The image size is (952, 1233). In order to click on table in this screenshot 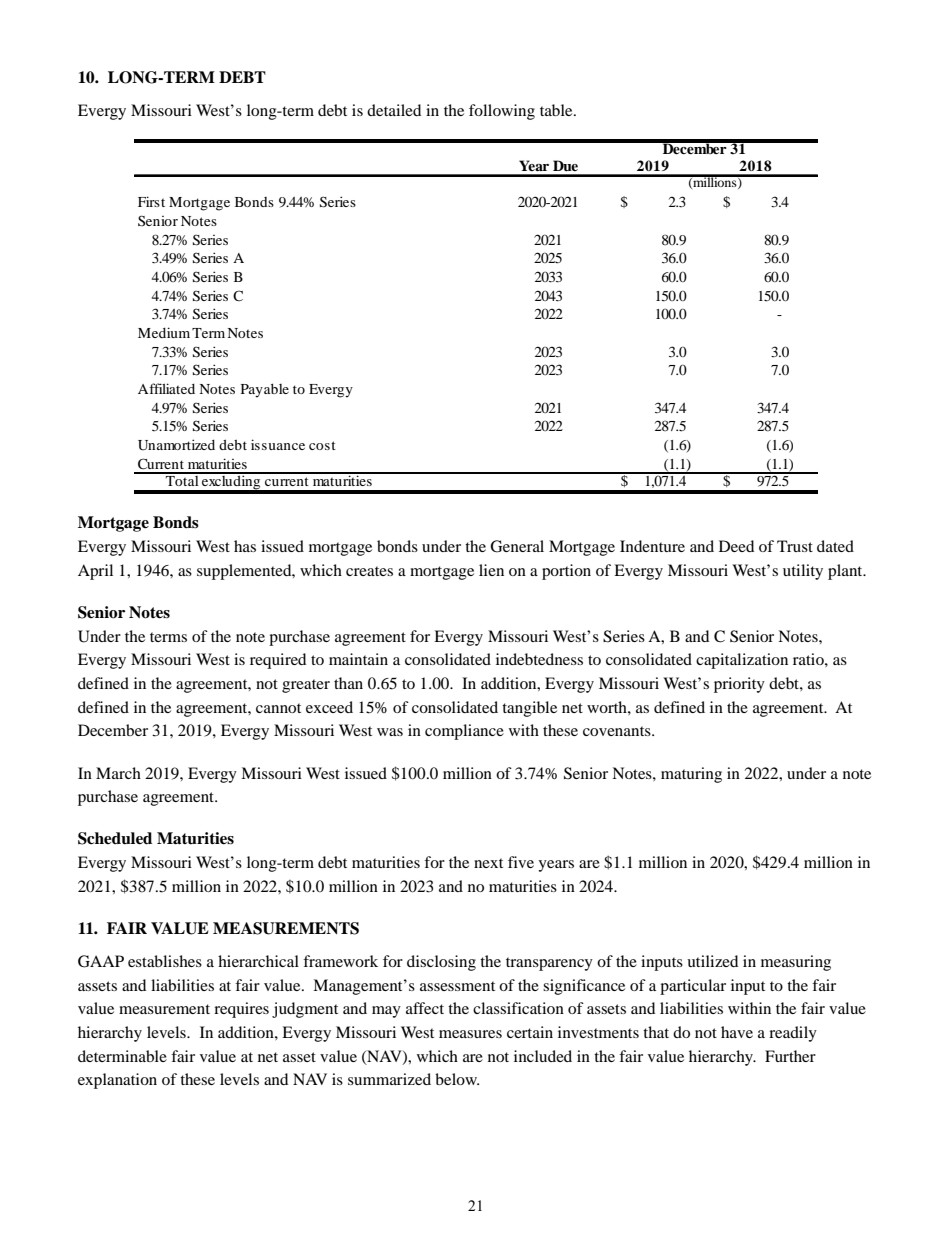, I will do `click(557, 110)`.
